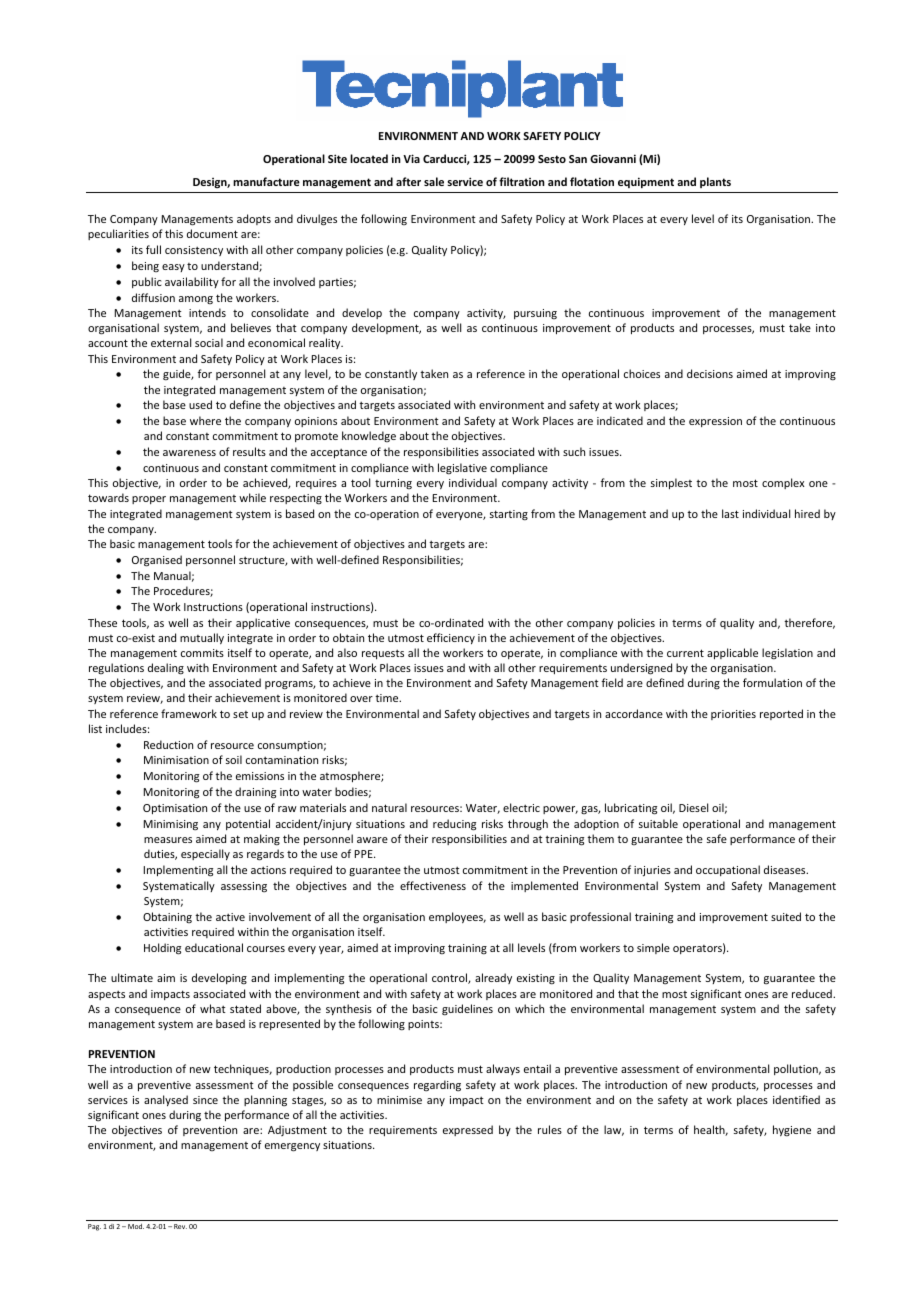 Image resolution: width=924 pixels, height=1309 pixels. I want to click on sale, so click(434, 181).
